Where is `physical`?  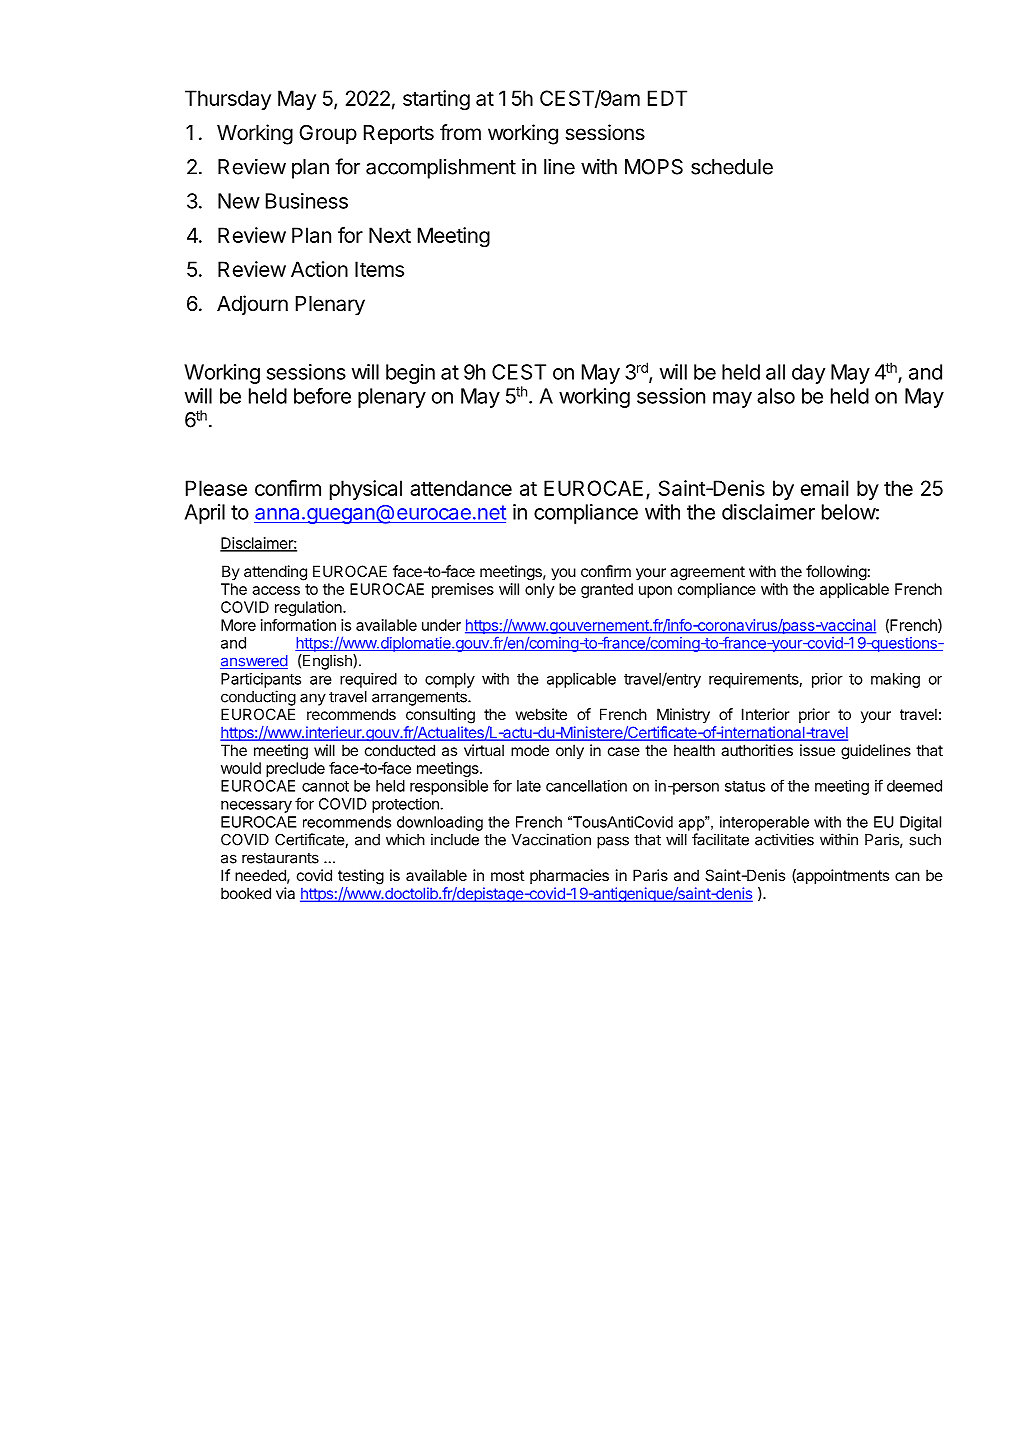
physical is located at coordinates (366, 490).
